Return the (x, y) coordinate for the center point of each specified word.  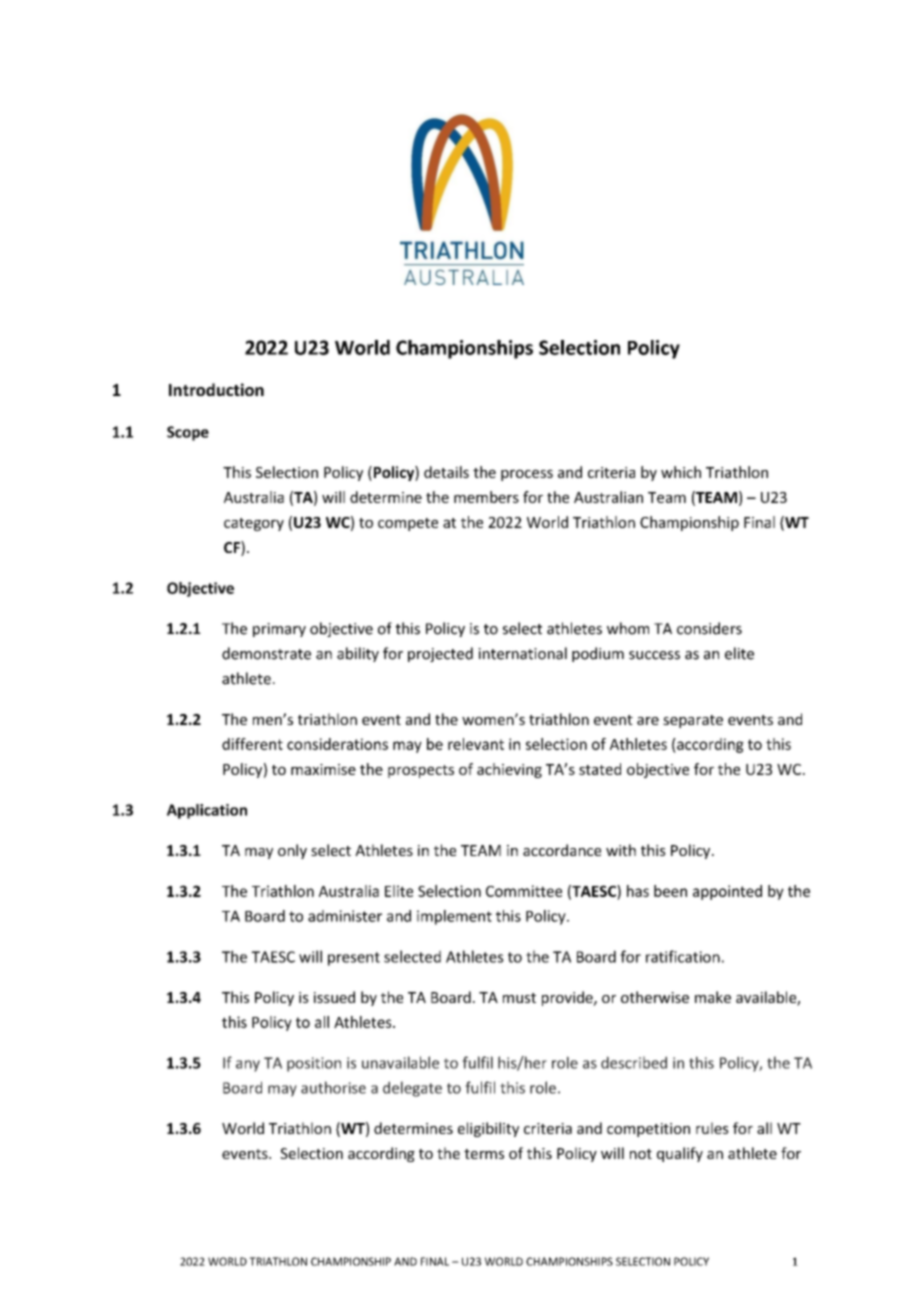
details (446, 472)
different (252, 744)
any (248, 1066)
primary (279, 630)
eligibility (488, 1129)
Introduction (216, 389)
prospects (421, 771)
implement (454, 917)
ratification (683, 956)
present (354, 959)
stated (600, 769)
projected (440, 654)
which (681, 472)
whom (628, 628)
